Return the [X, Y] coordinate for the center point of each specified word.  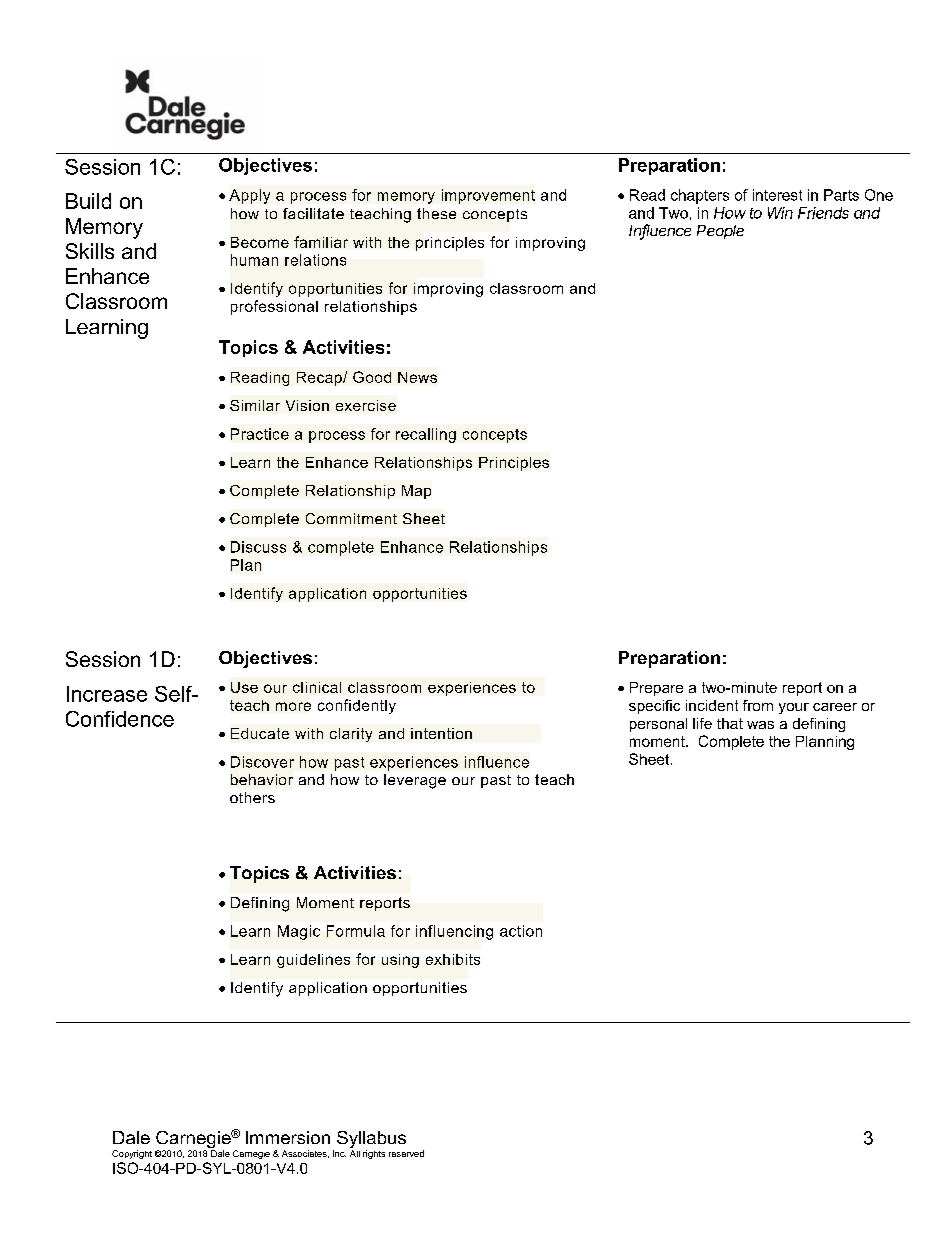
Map [416, 492]
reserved [406, 1153]
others [252, 797]
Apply [249, 196]
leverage [415, 781]
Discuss [258, 547]
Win [780, 213]
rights [374, 1154]
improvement [488, 196]
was [760, 725]
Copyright [132, 1154]
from [758, 705]
